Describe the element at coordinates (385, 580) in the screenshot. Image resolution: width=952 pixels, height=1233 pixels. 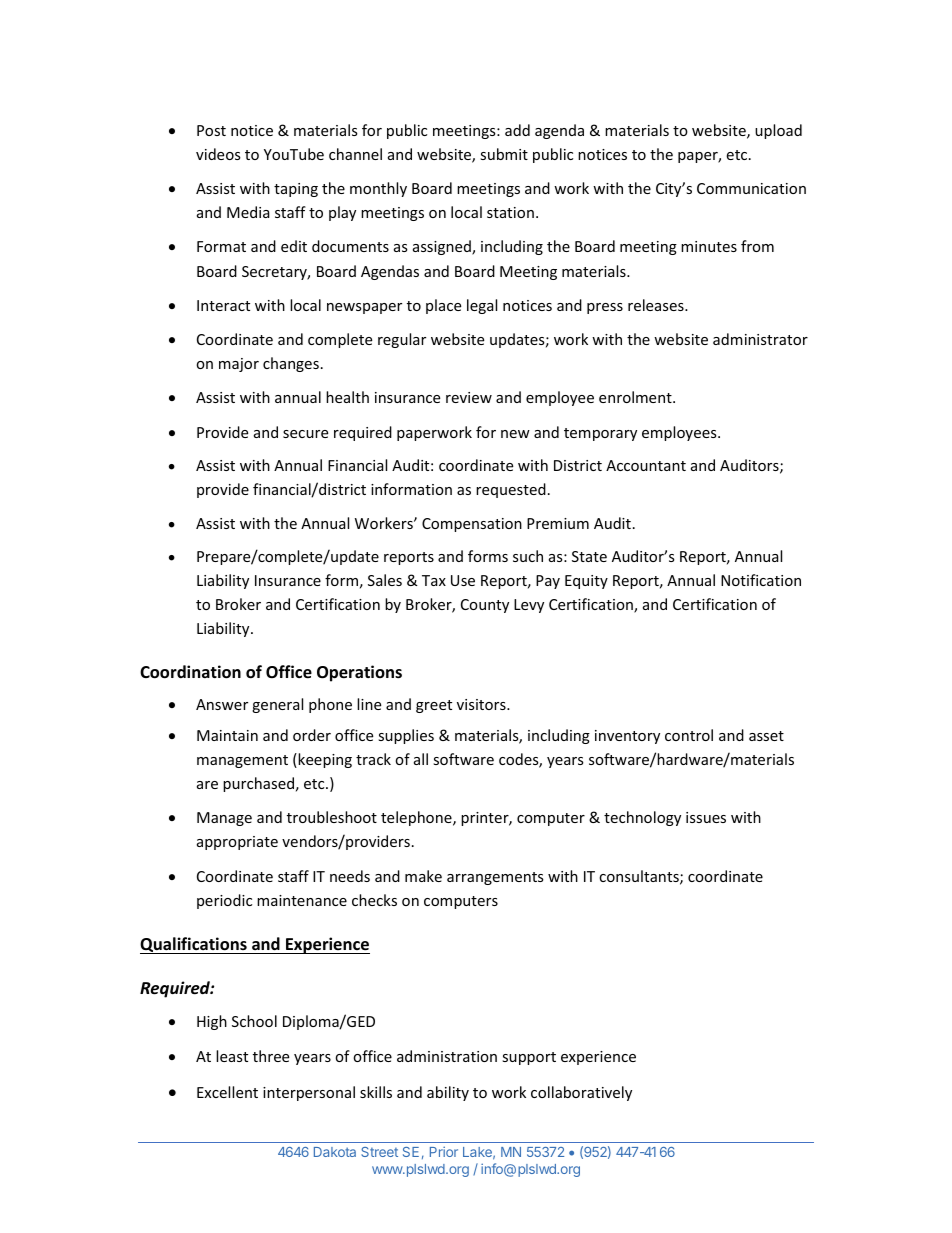
I see `Sales` at that location.
